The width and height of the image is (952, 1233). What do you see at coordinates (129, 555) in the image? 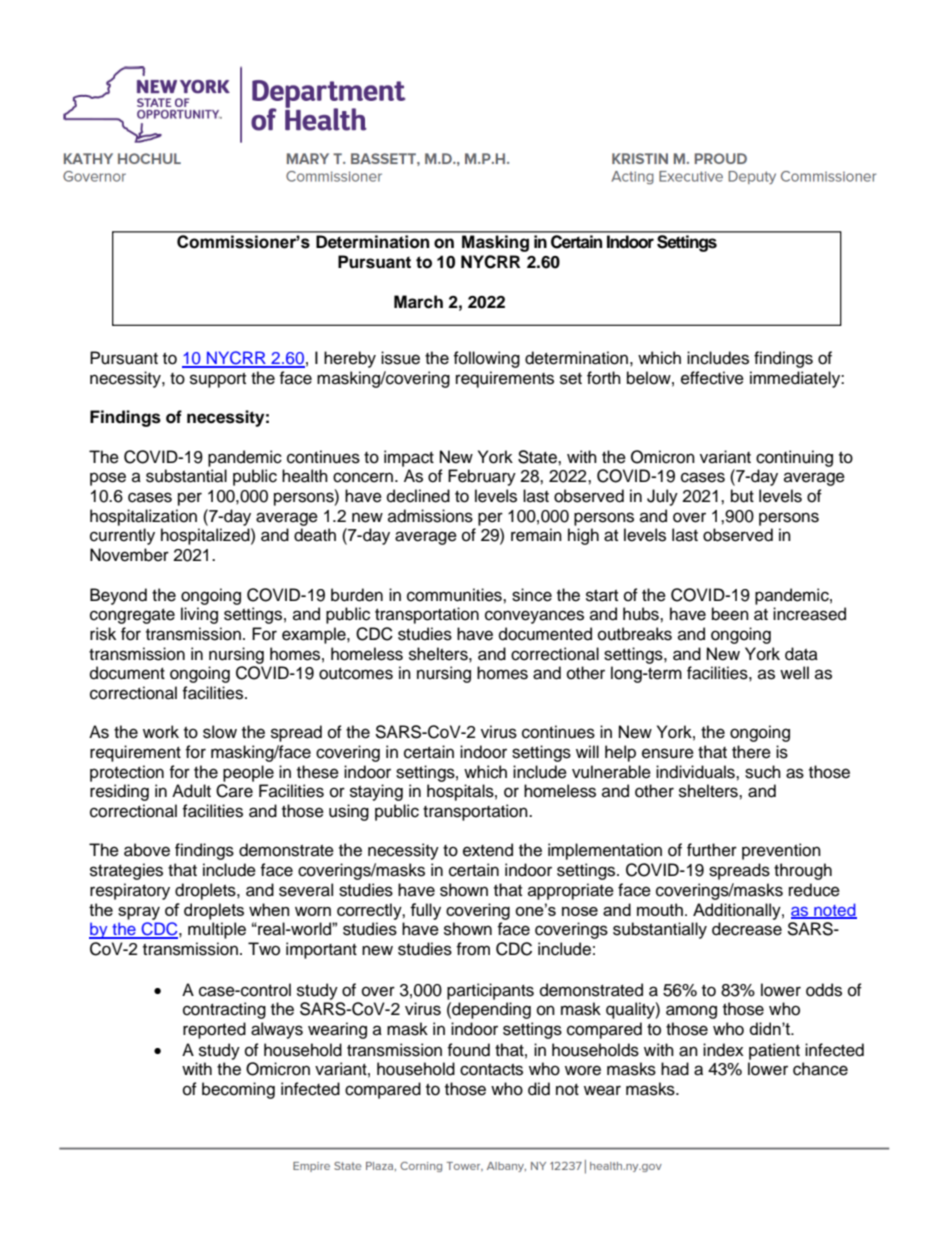
I see `November` at bounding box center [129, 555].
